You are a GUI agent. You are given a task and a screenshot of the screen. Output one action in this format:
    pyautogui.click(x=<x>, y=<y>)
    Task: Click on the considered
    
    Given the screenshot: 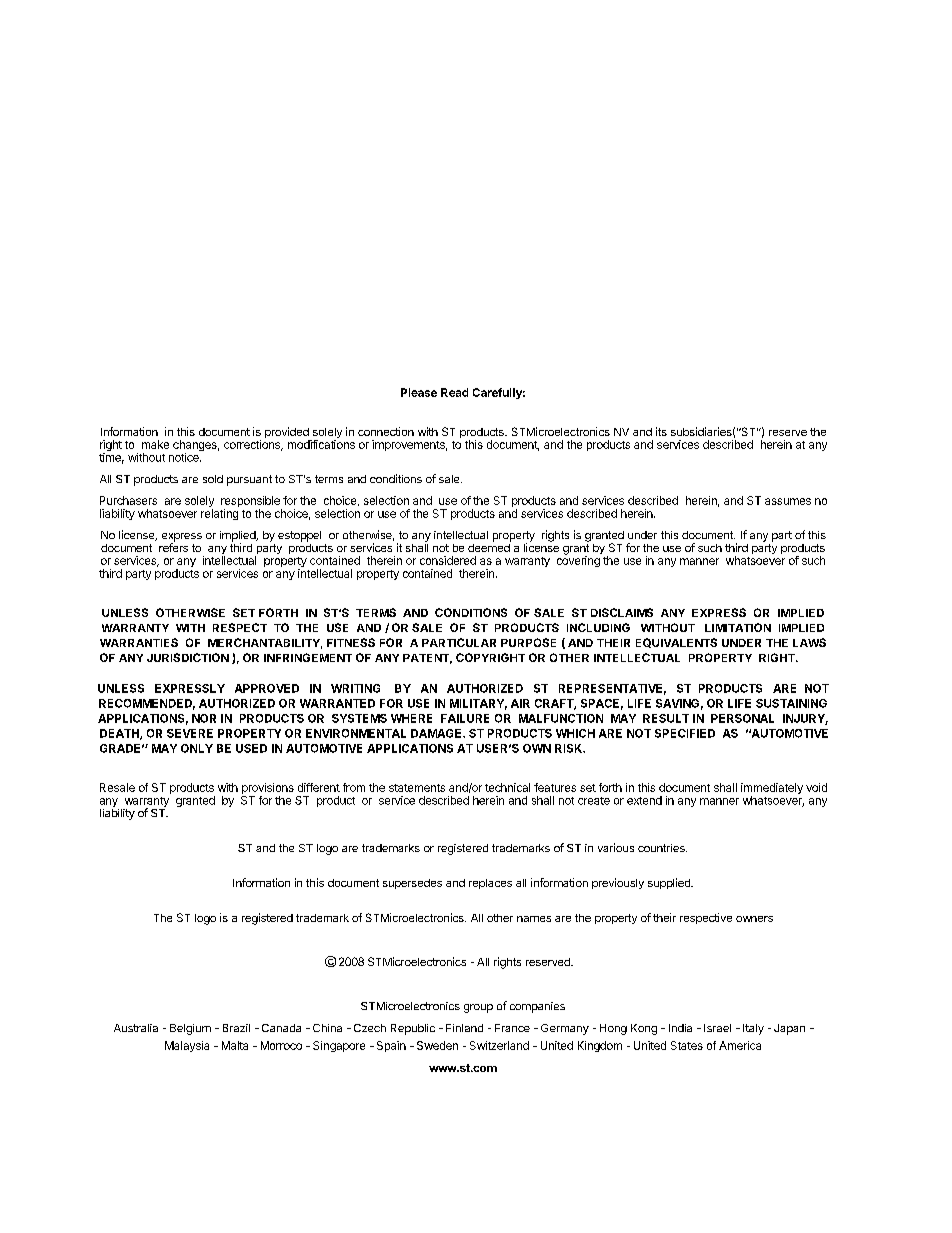 What is the action you would take?
    pyautogui.click(x=448, y=560)
